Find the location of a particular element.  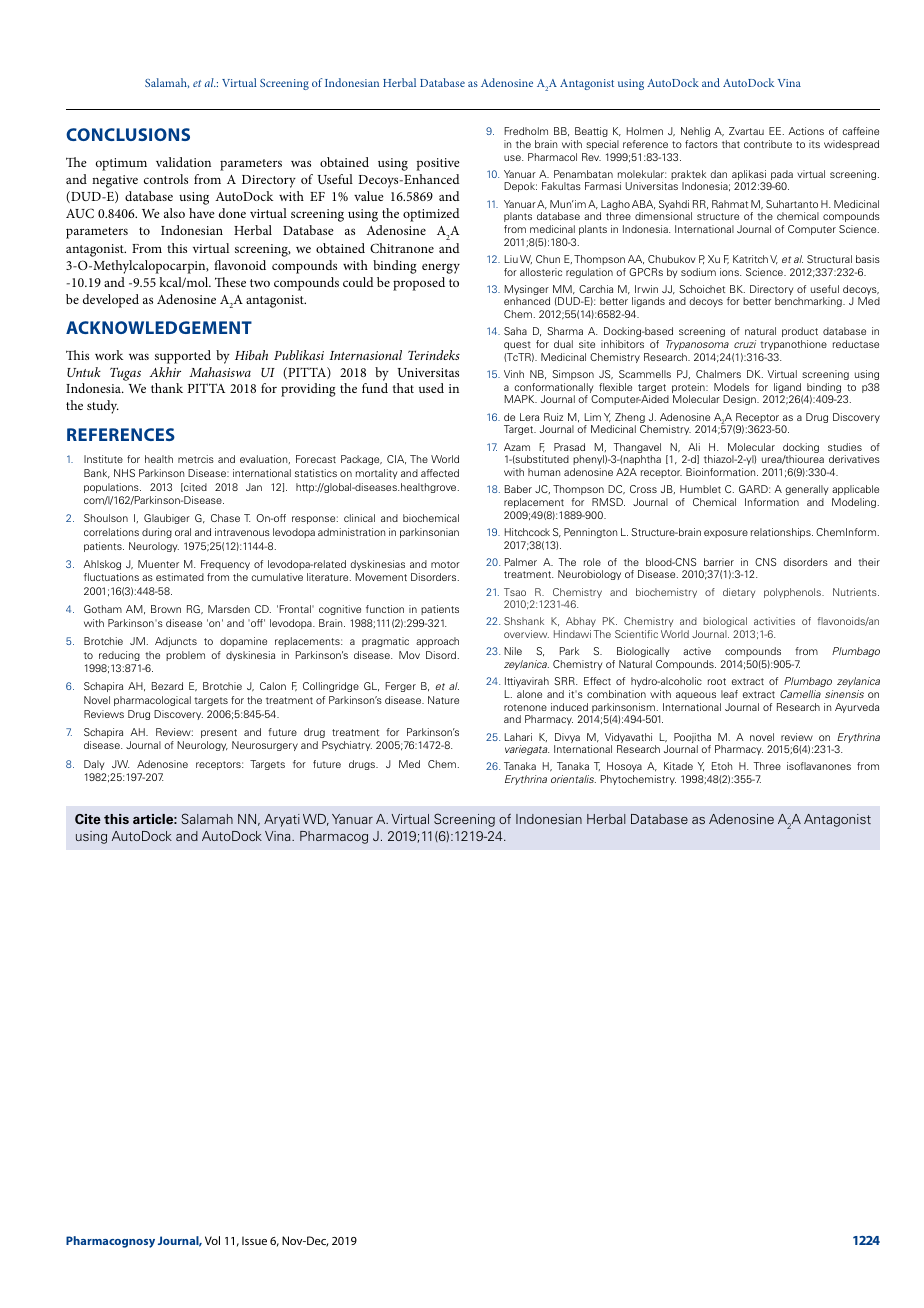

validation is located at coordinates (183, 162).
